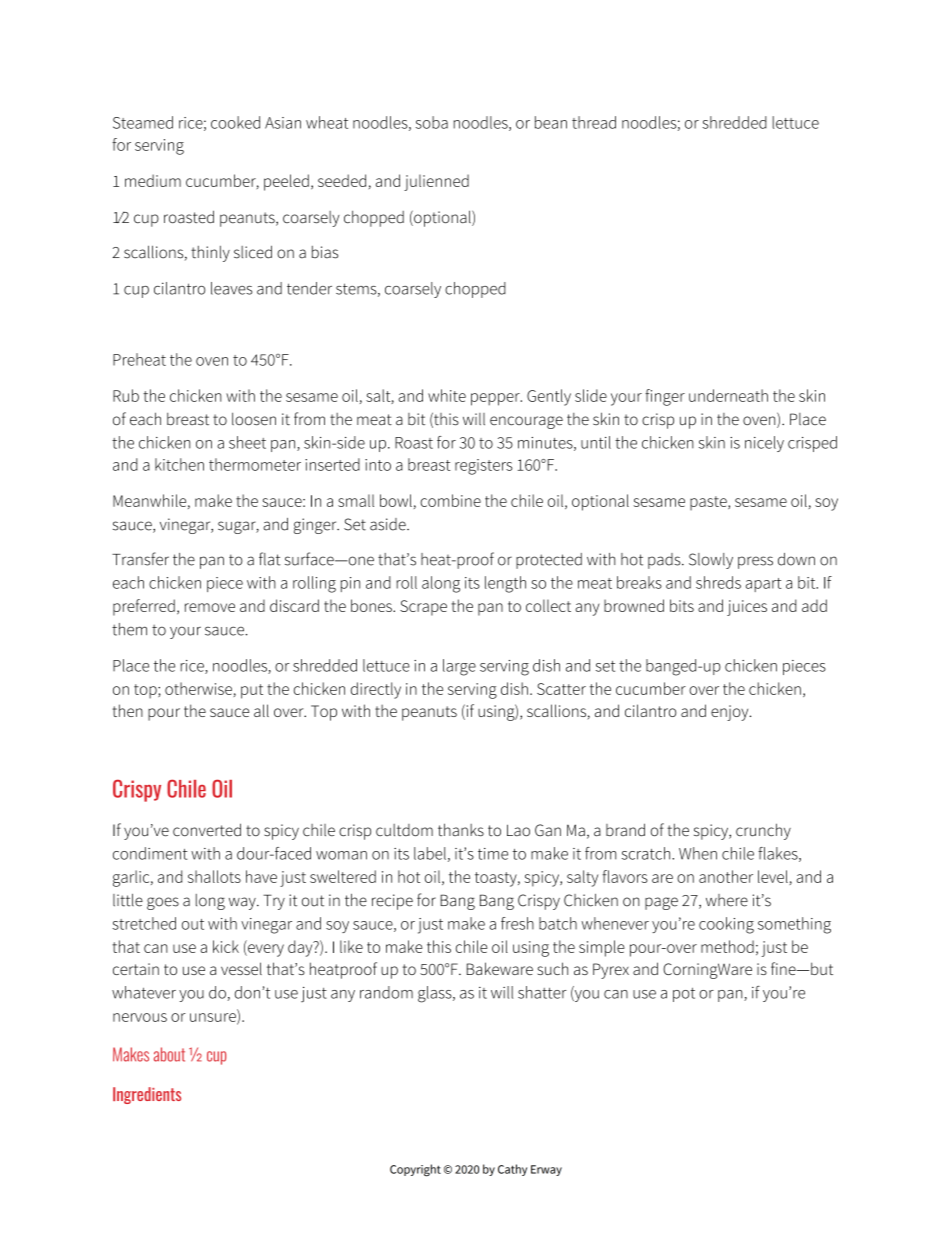  What do you see at coordinates (497, 879) in the page?
I see `toasty` at bounding box center [497, 879].
